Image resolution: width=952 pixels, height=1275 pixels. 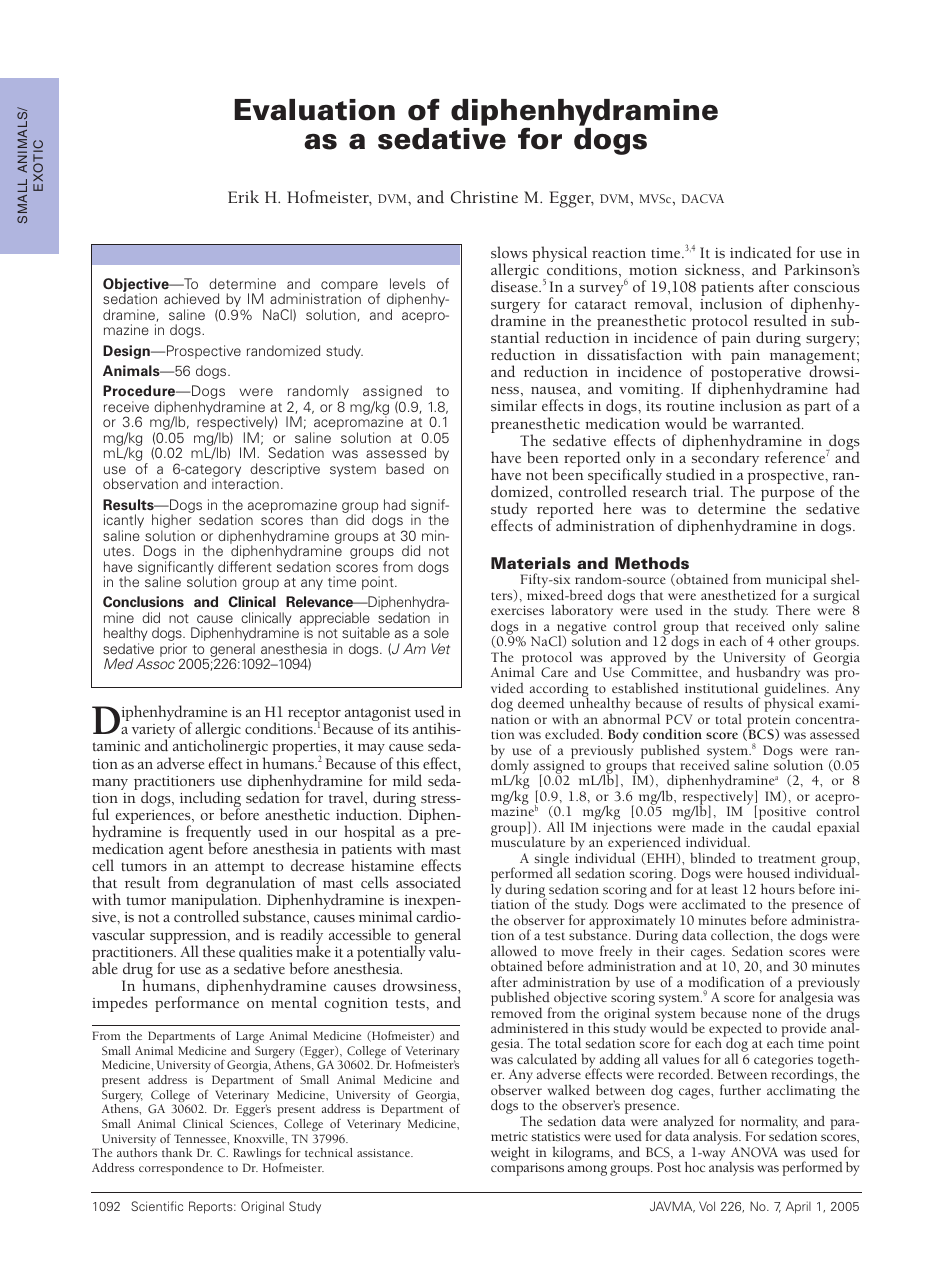 What do you see at coordinates (243, 196) in the screenshot?
I see `Erik` at bounding box center [243, 196].
